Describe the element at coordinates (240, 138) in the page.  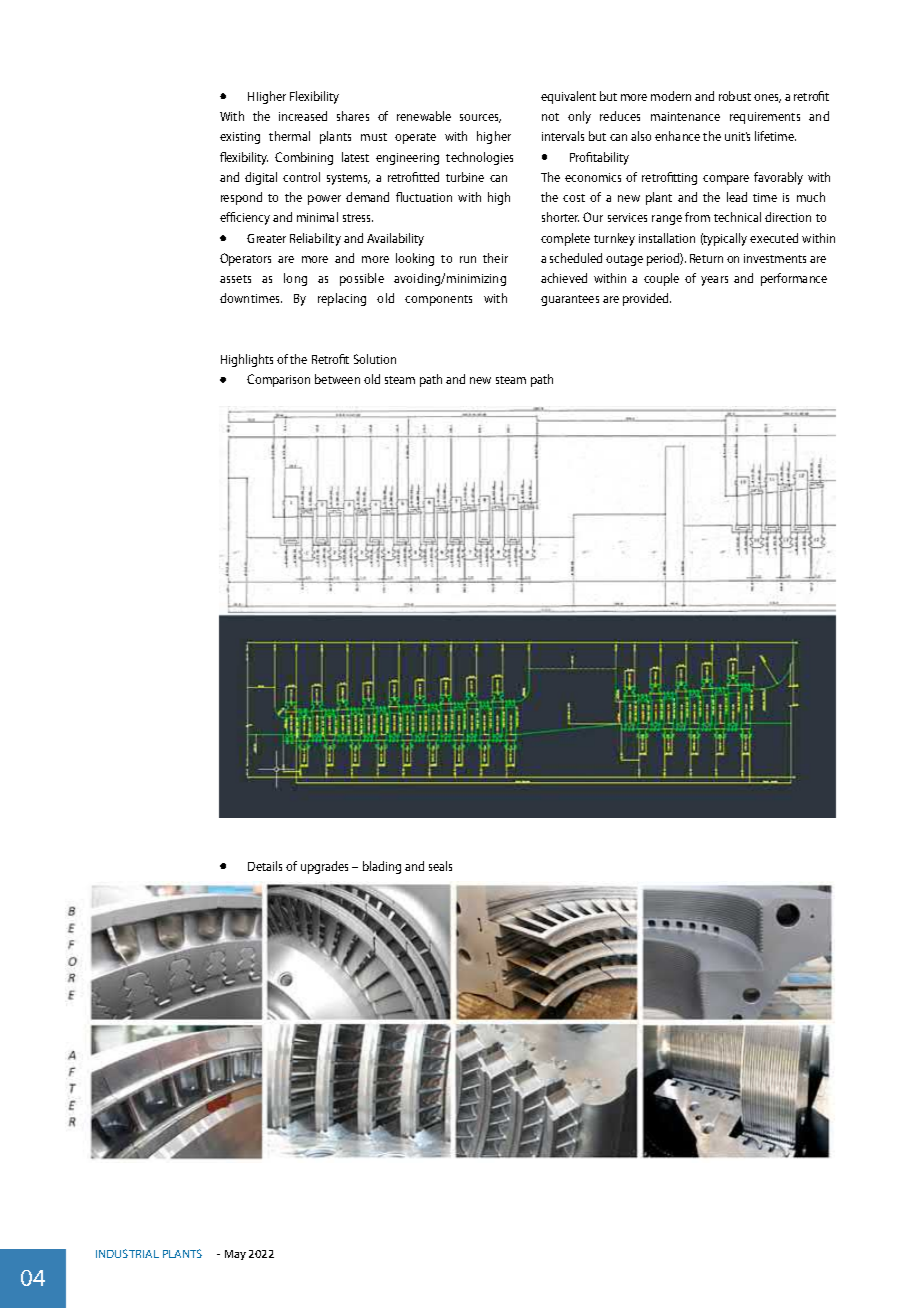
I see `existing` at that location.
